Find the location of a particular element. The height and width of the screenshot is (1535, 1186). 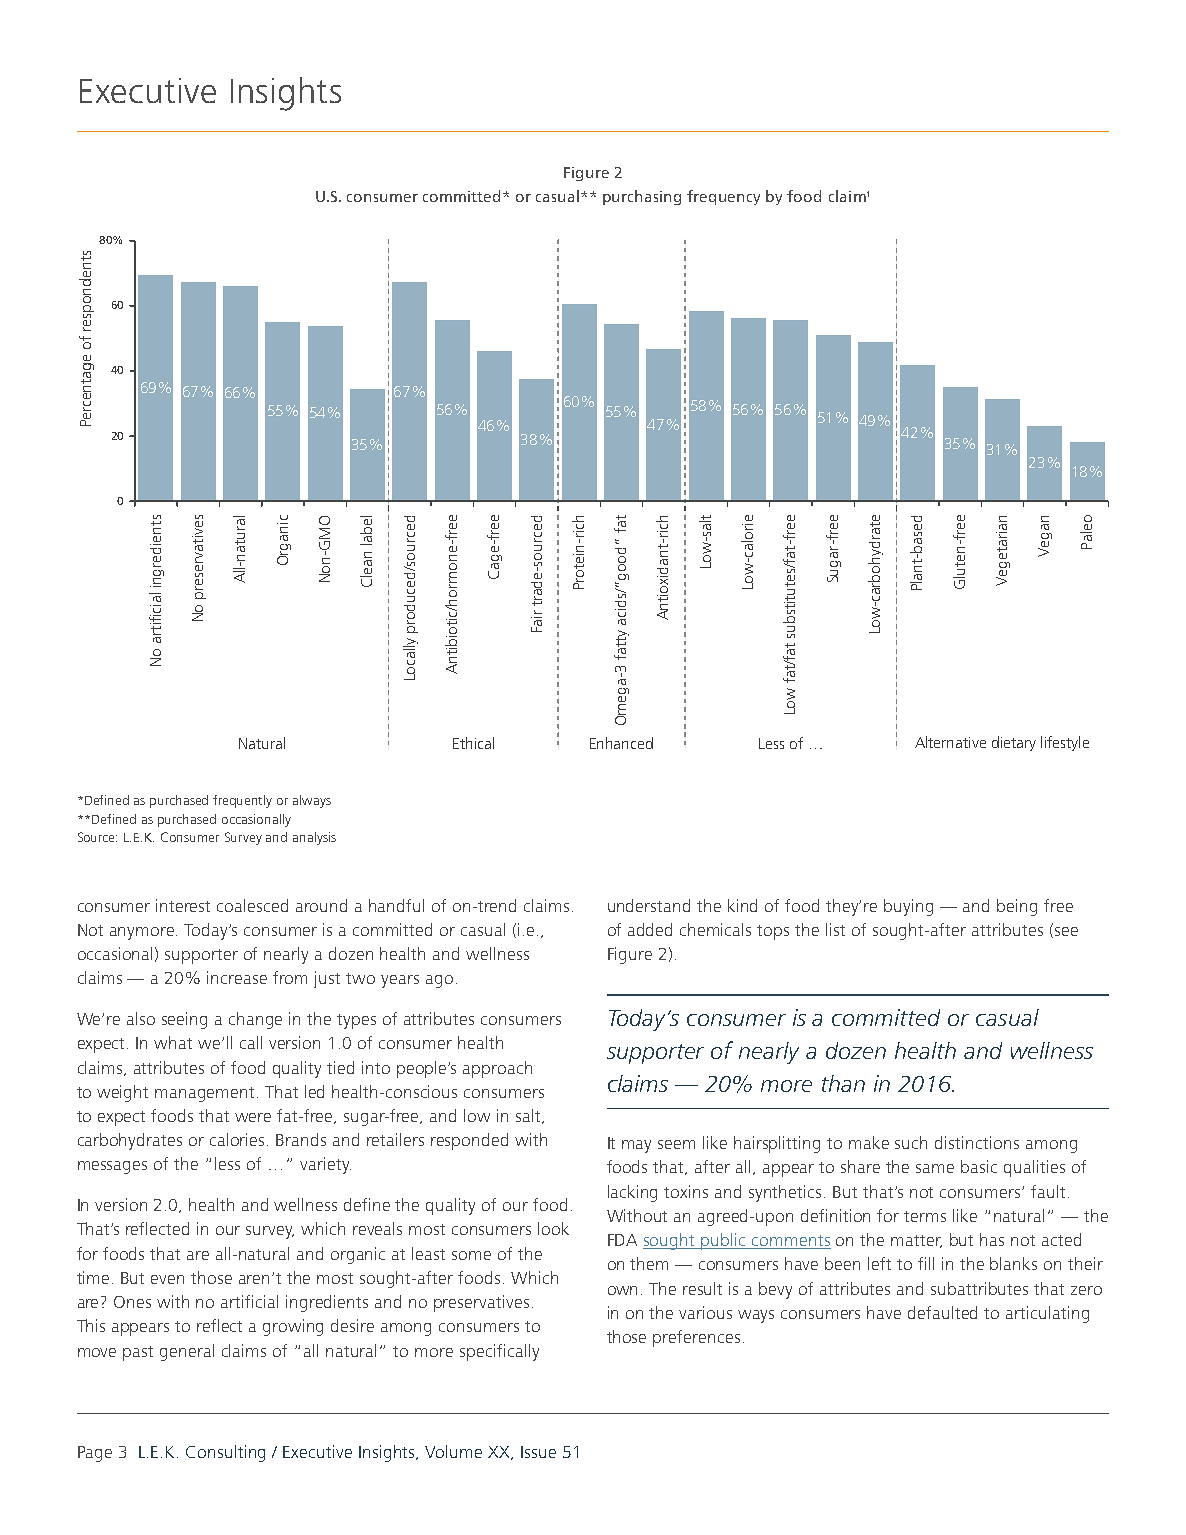

articulating is located at coordinates (1047, 1314).
